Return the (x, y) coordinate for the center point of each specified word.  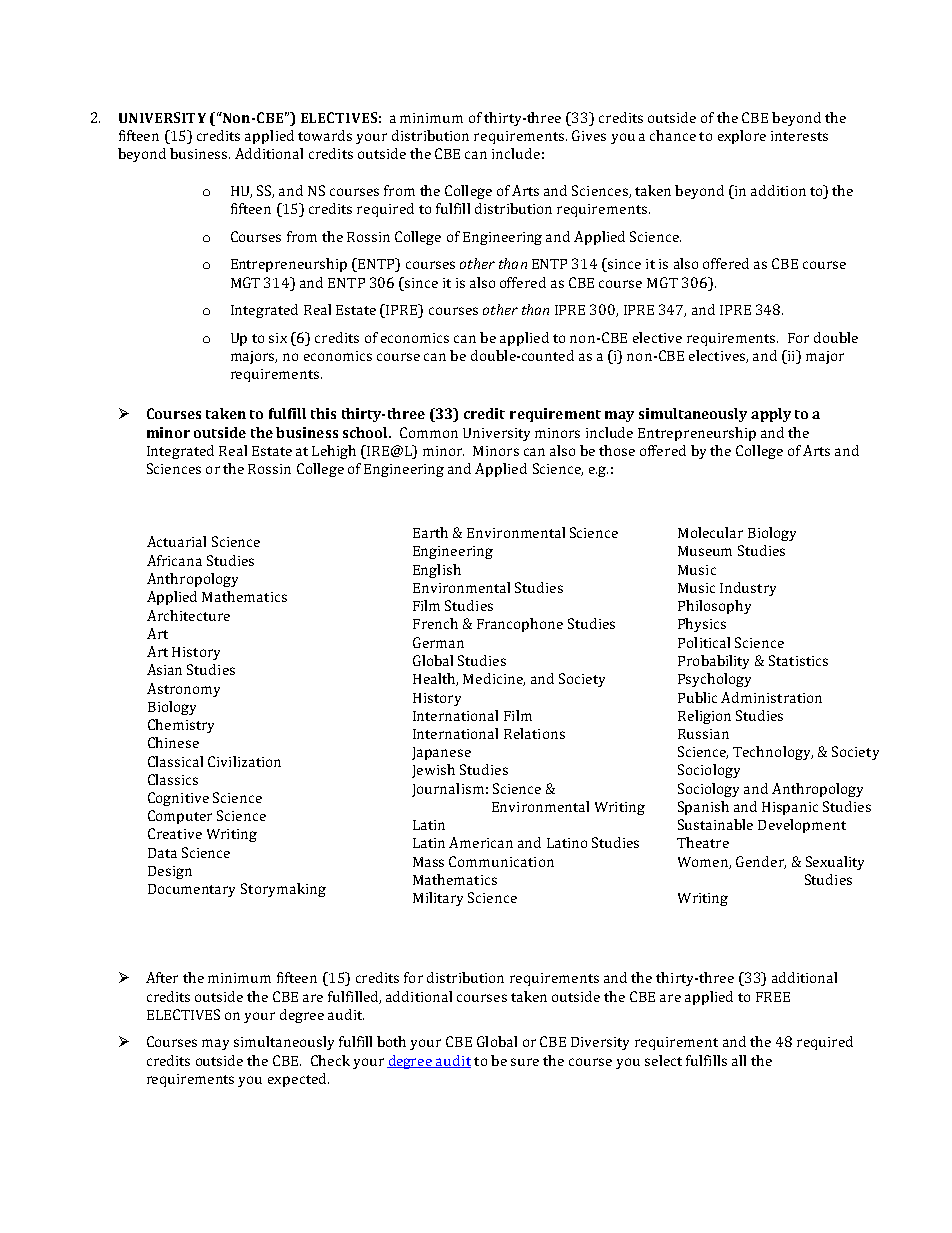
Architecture (188, 615)
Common (429, 432)
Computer (180, 817)
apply (771, 415)
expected (298, 1080)
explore (742, 137)
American (481, 842)
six (278, 338)
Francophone (520, 625)
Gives (589, 135)
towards (325, 135)
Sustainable (715, 824)
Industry (748, 589)
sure (525, 1062)
